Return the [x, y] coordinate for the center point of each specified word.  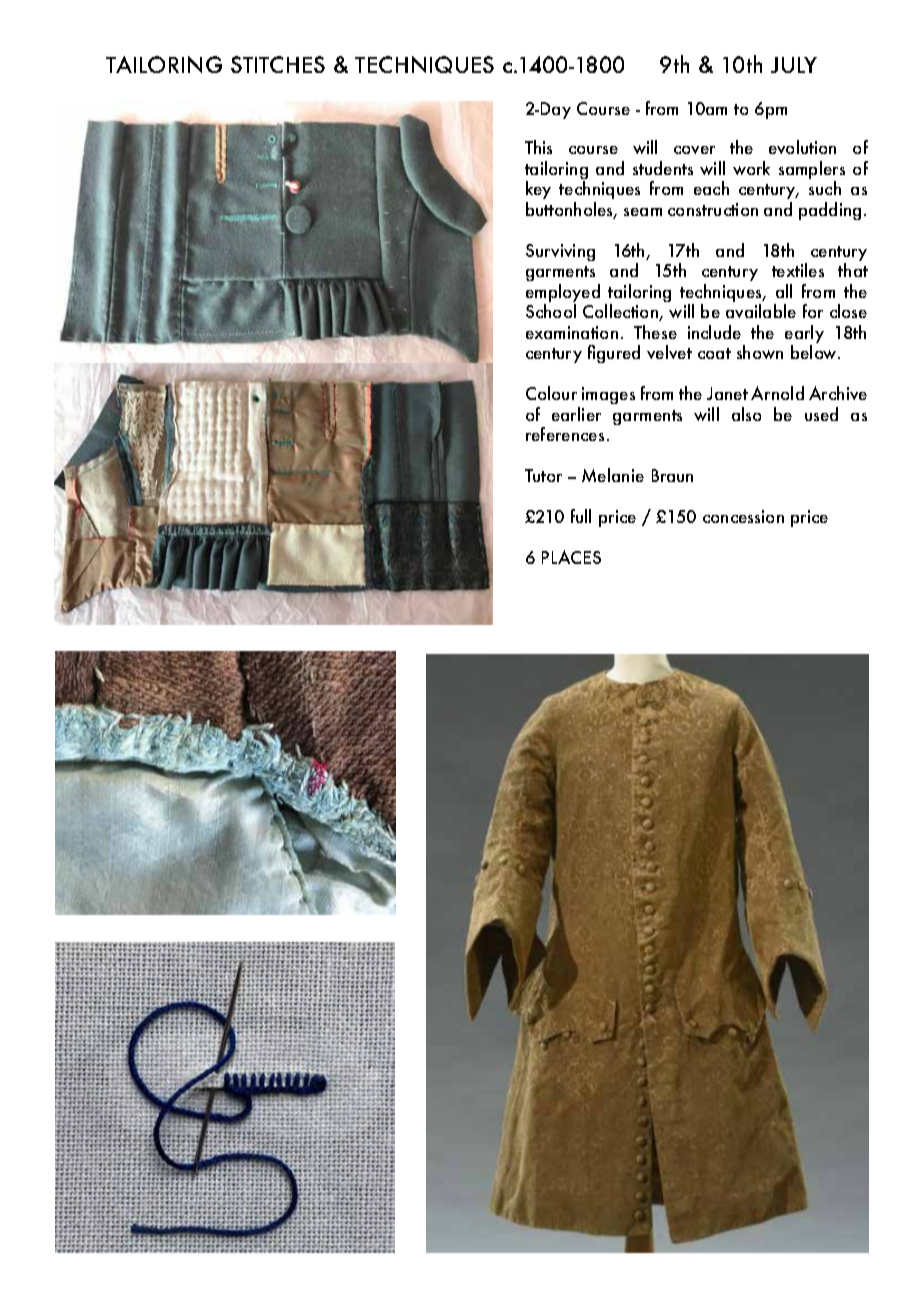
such [825, 188]
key [538, 190]
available [761, 311]
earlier [576, 414]
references [565, 434]
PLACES [571, 557]
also [746, 414]
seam [643, 212]
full [581, 516]
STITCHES [278, 64]
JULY [794, 65]
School [551, 311]
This [538, 147]
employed [563, 294]
